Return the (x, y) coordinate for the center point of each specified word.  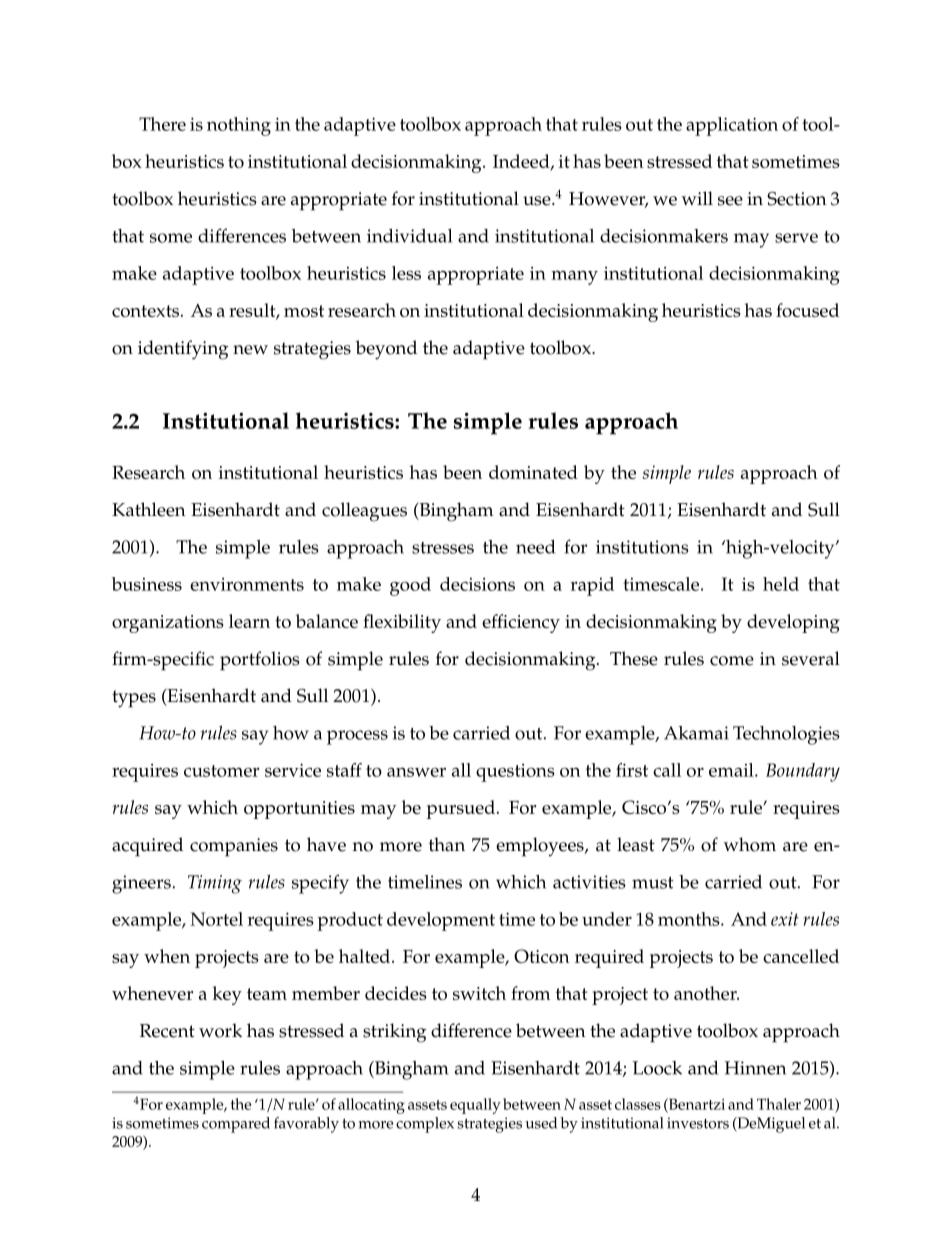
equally (475, 1106)
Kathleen (149, 509)
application (732, 126)
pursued (462, 809)
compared (236, 1125)
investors (698, 1123)
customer (221, 771)
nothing (239, 126)
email (732, 770)
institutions (642, 547)
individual (409, 236)
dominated (533, 472)
